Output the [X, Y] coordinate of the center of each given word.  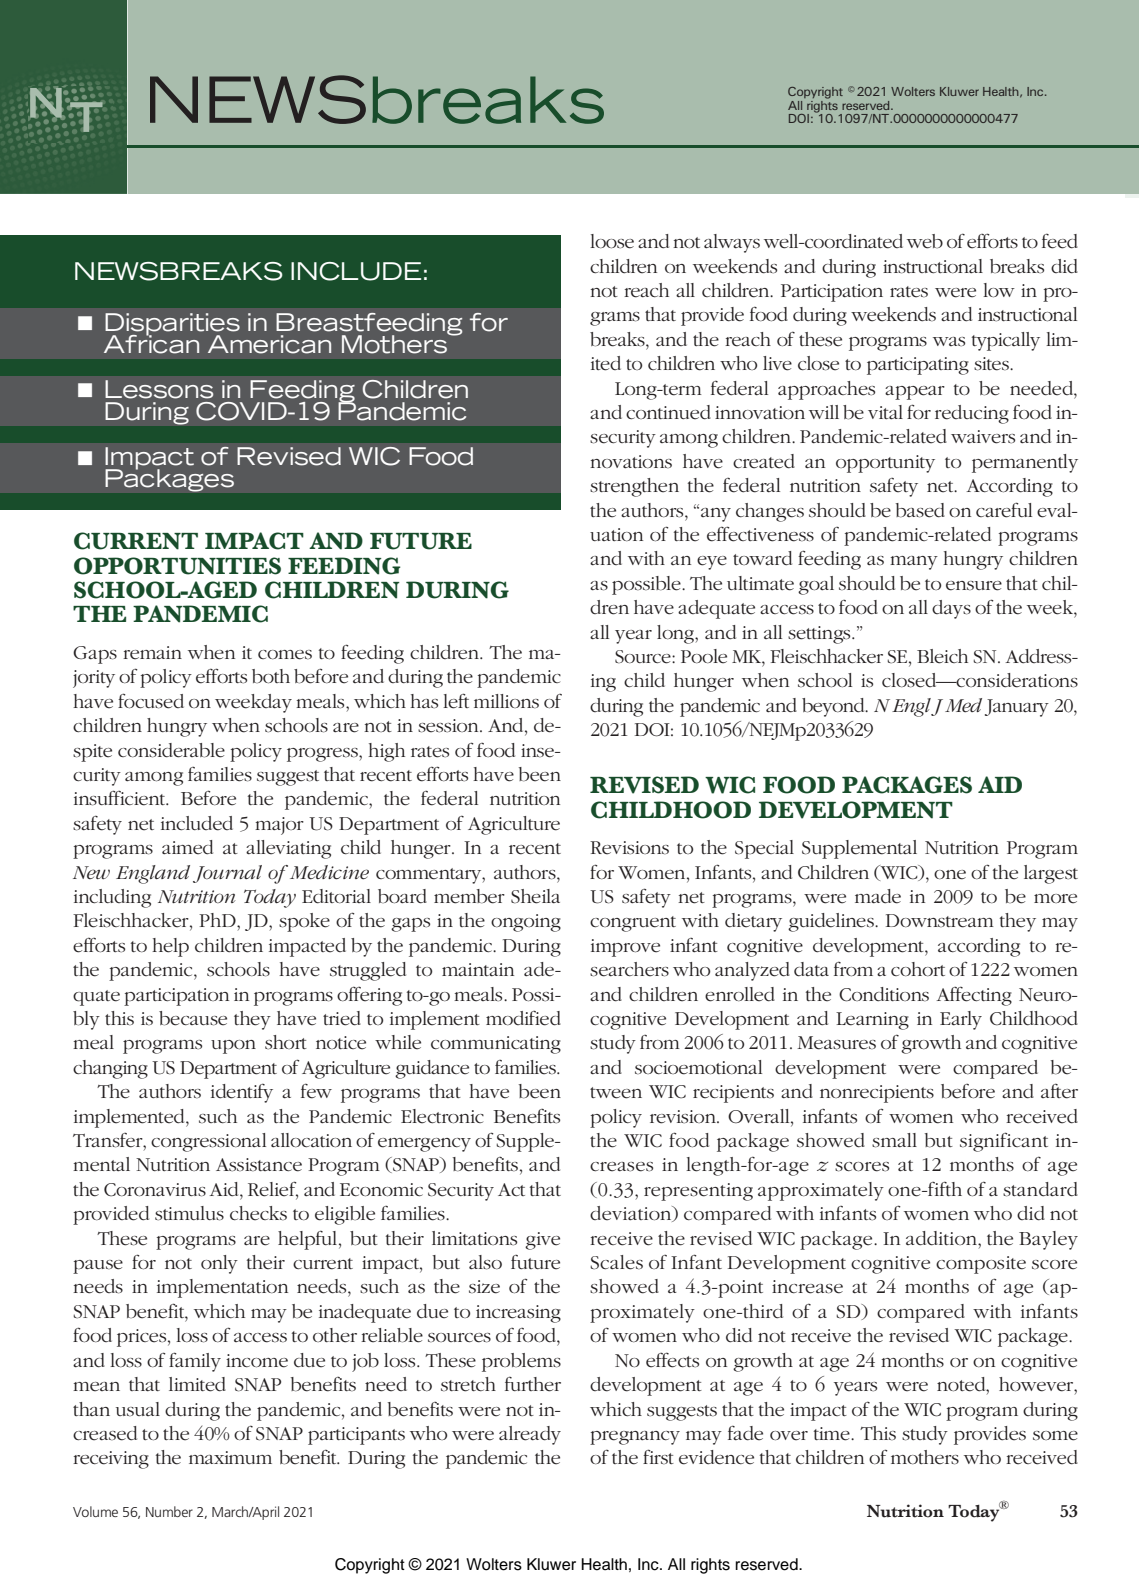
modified [523, 1018]
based [920, 510]
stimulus [189, 1213]
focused [151, 701]
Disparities [172, 325]
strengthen [634, 487]
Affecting [974, 996]
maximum [230, 1457]
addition [942, 1238]
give [542, 1241]
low [999, 290]
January [1017, 708]
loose [612, 241]
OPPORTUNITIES [177, 566]
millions [506, 701]
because [193, 1018]
